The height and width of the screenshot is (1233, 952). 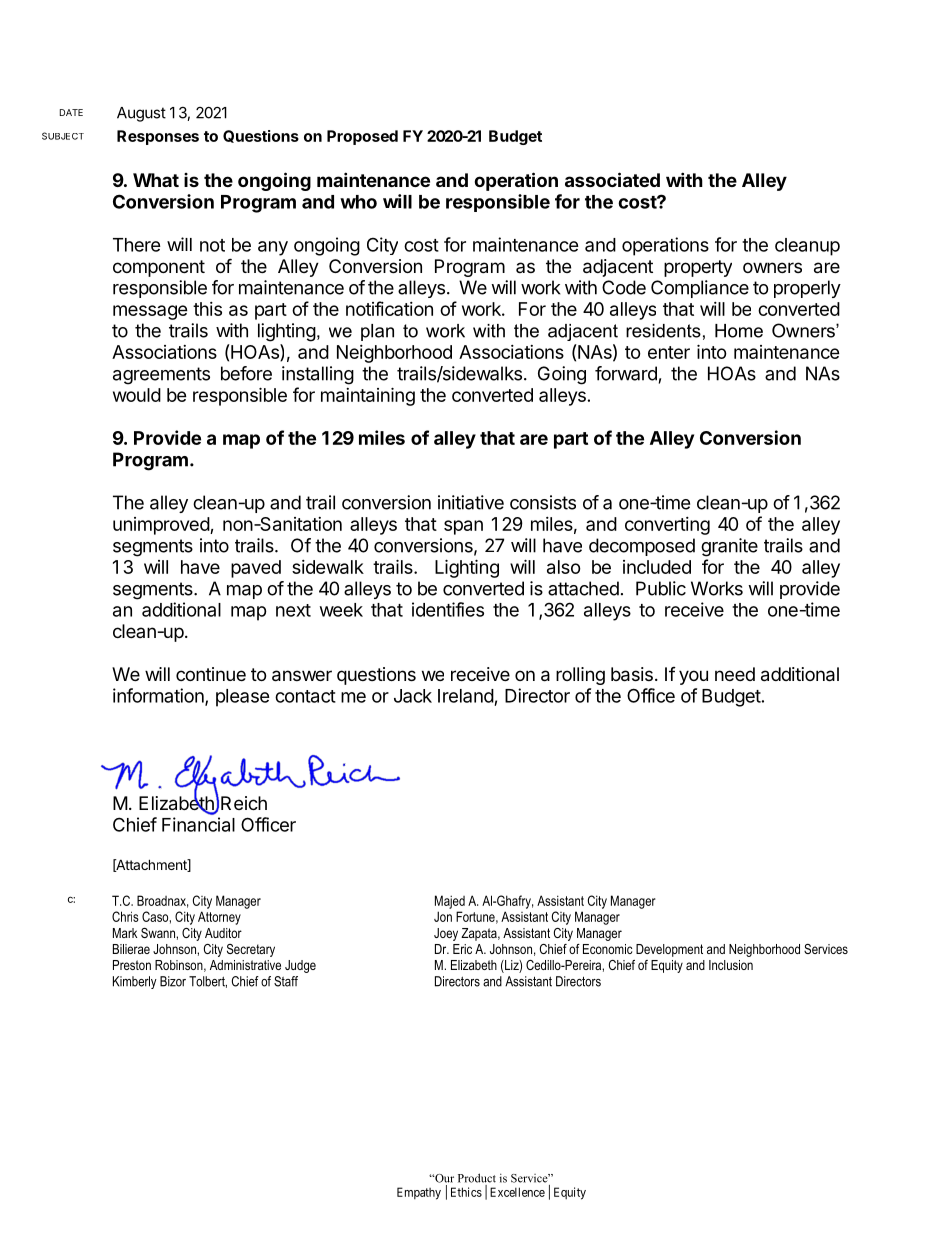 I want to click on Excellence, so click(x=517, y=1192).
